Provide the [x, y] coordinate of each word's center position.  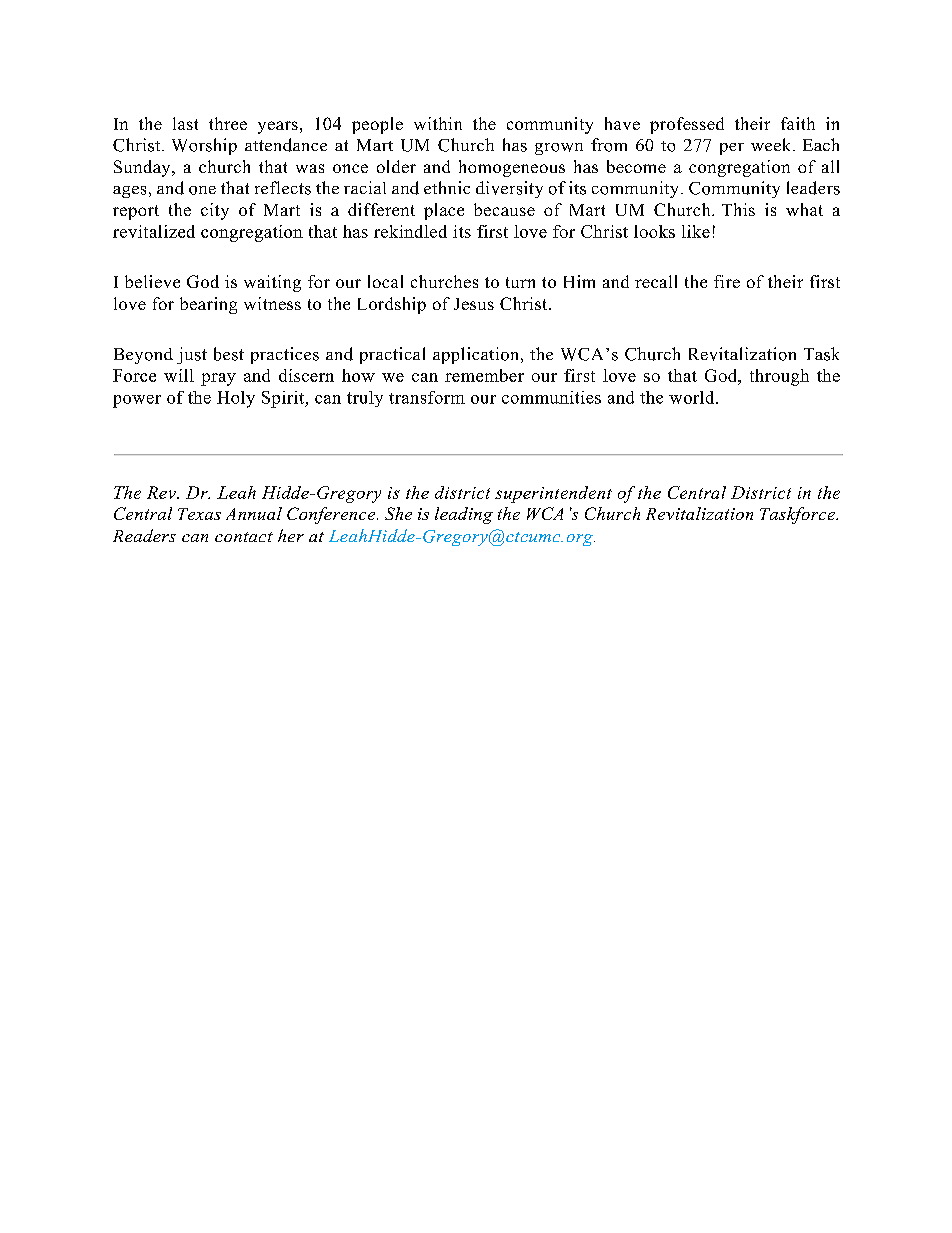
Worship [204, 146]
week [772, 144]
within [438, 123]
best [229, 354]
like [696, 231]
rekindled [410, 231]
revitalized [154, 231]
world [693, 397]
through [779, 377]
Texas [199, 514]
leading [464, 515]
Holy [236, 399]
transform [427, 397]
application [477, 355]
